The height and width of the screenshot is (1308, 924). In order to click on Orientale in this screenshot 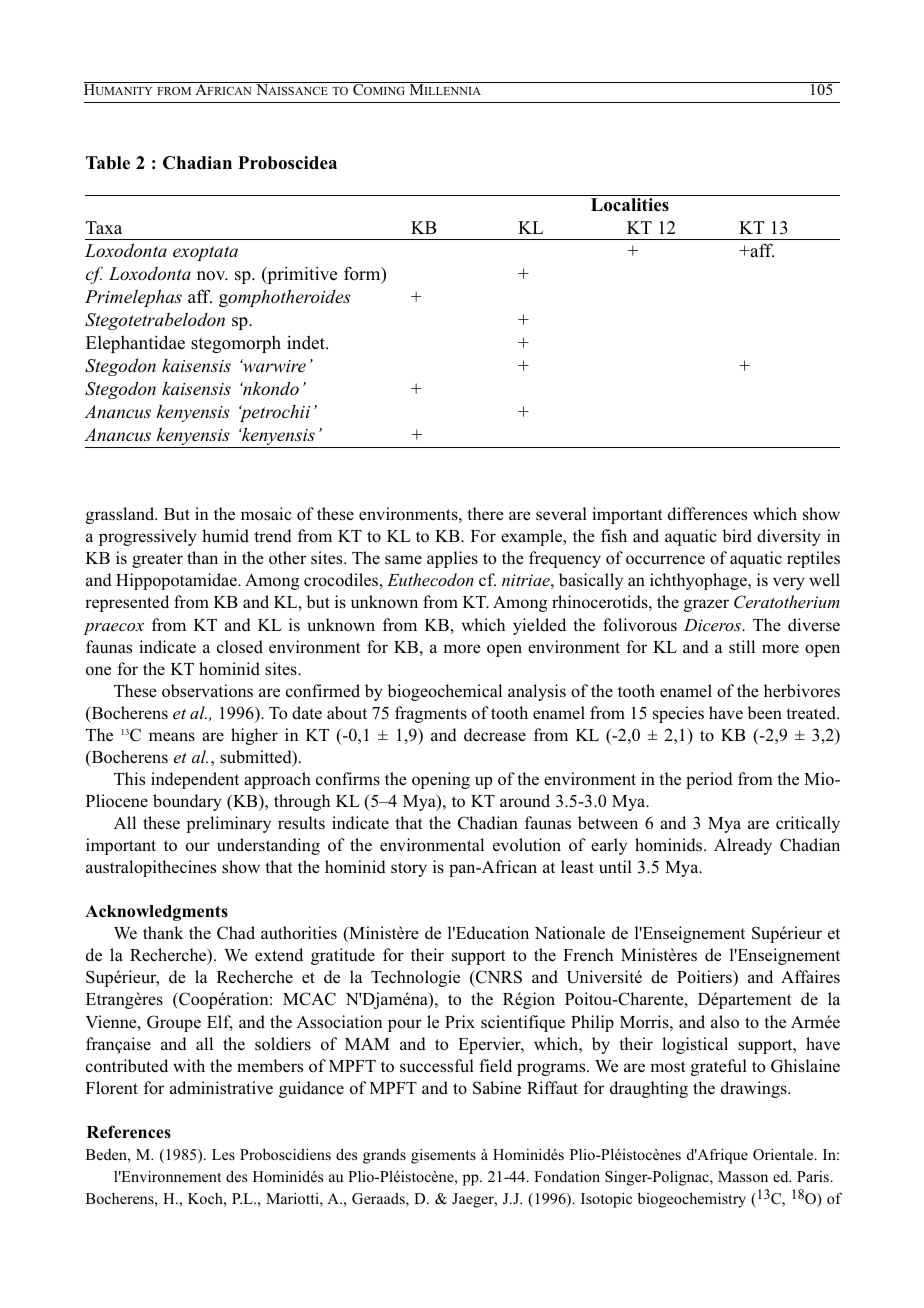, I will do `click(784, 1154)`.
